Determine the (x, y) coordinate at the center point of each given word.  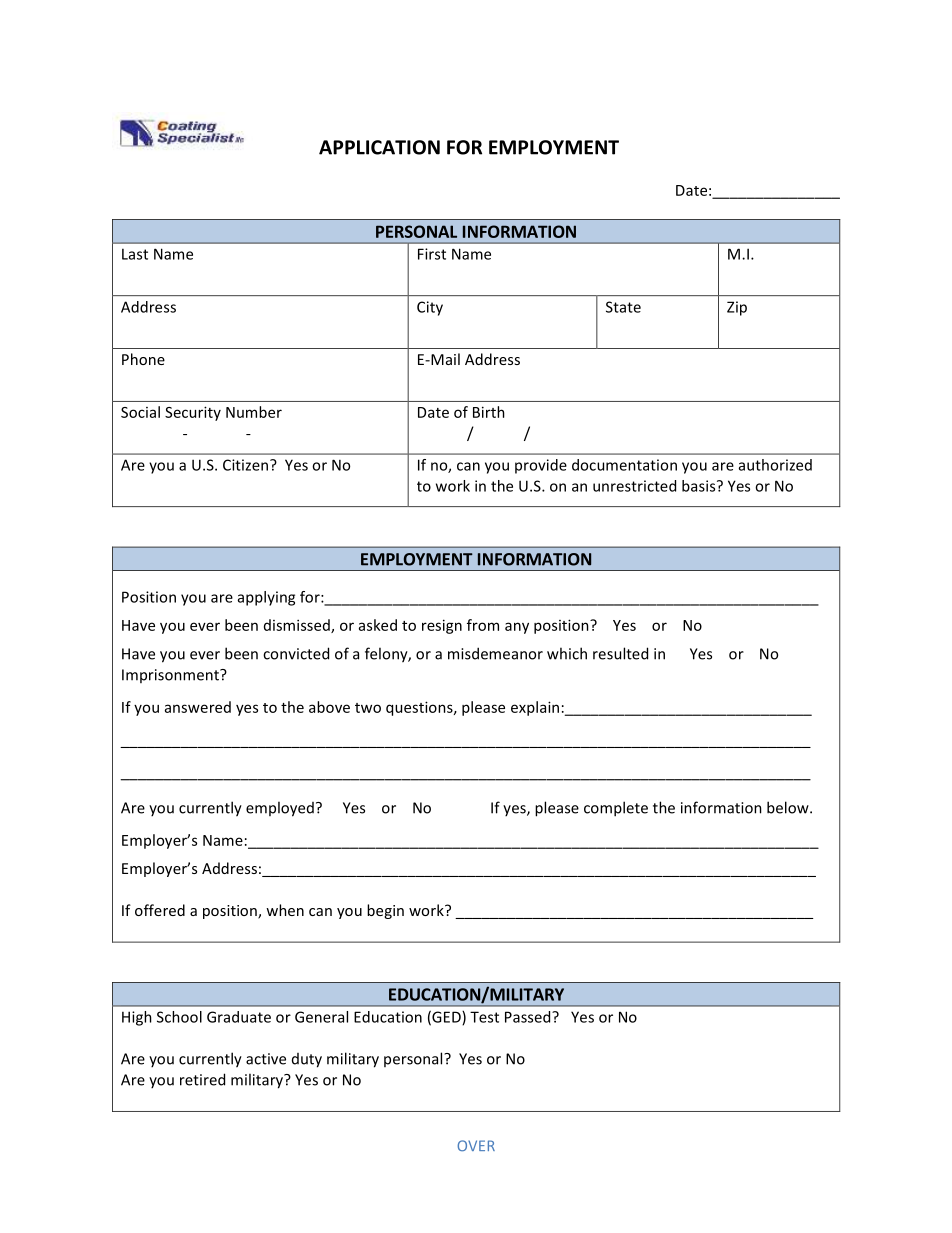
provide (541, 466)
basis (700, 486)
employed (280, 809)
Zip (737, 308)
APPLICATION (379, 147)
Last (135, 254)
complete (616, 809)
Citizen (245, 465)
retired (202, 1079)
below (789, 807)
